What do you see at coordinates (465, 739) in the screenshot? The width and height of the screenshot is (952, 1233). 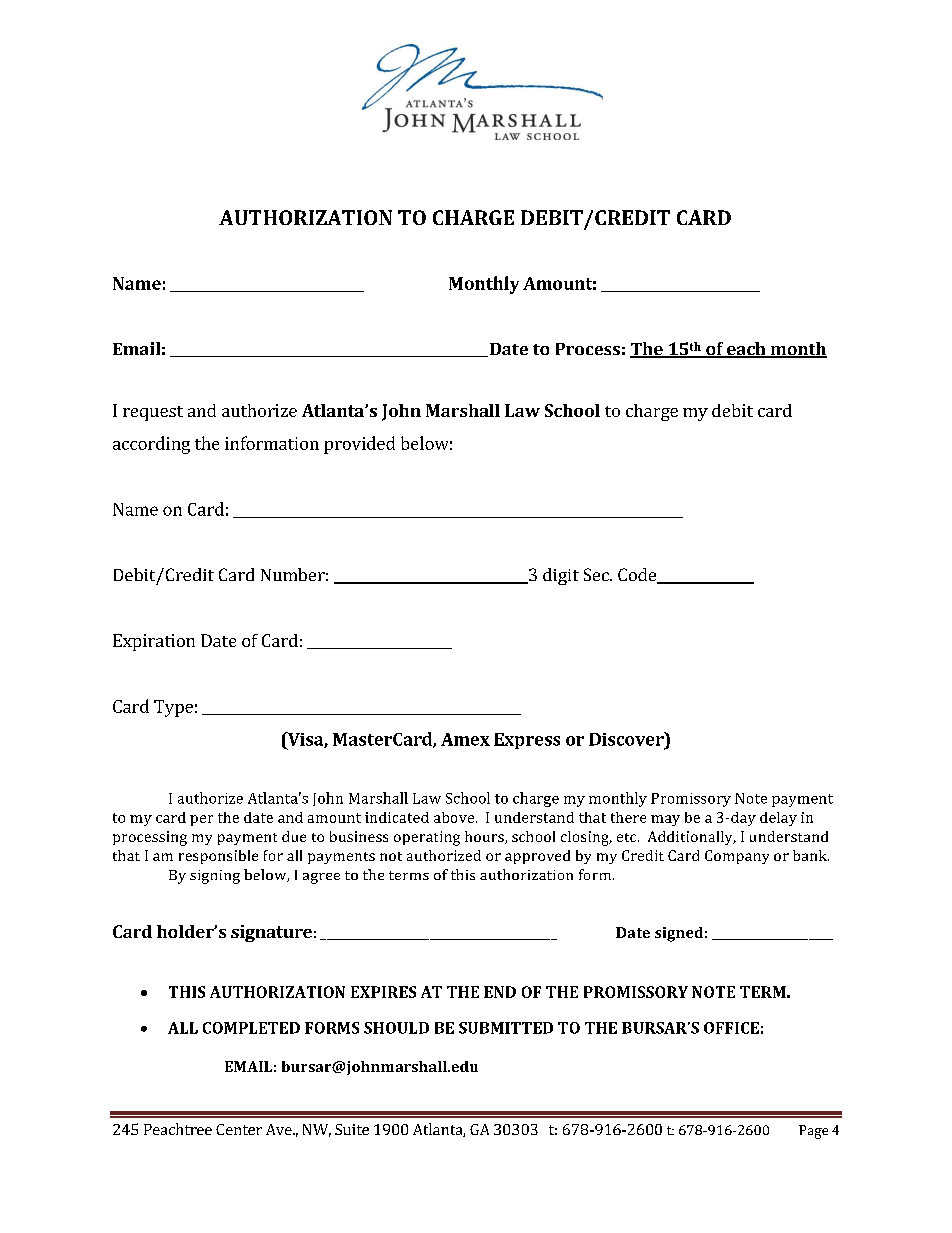 I see `Amex` at bounding box center [465, 739].
